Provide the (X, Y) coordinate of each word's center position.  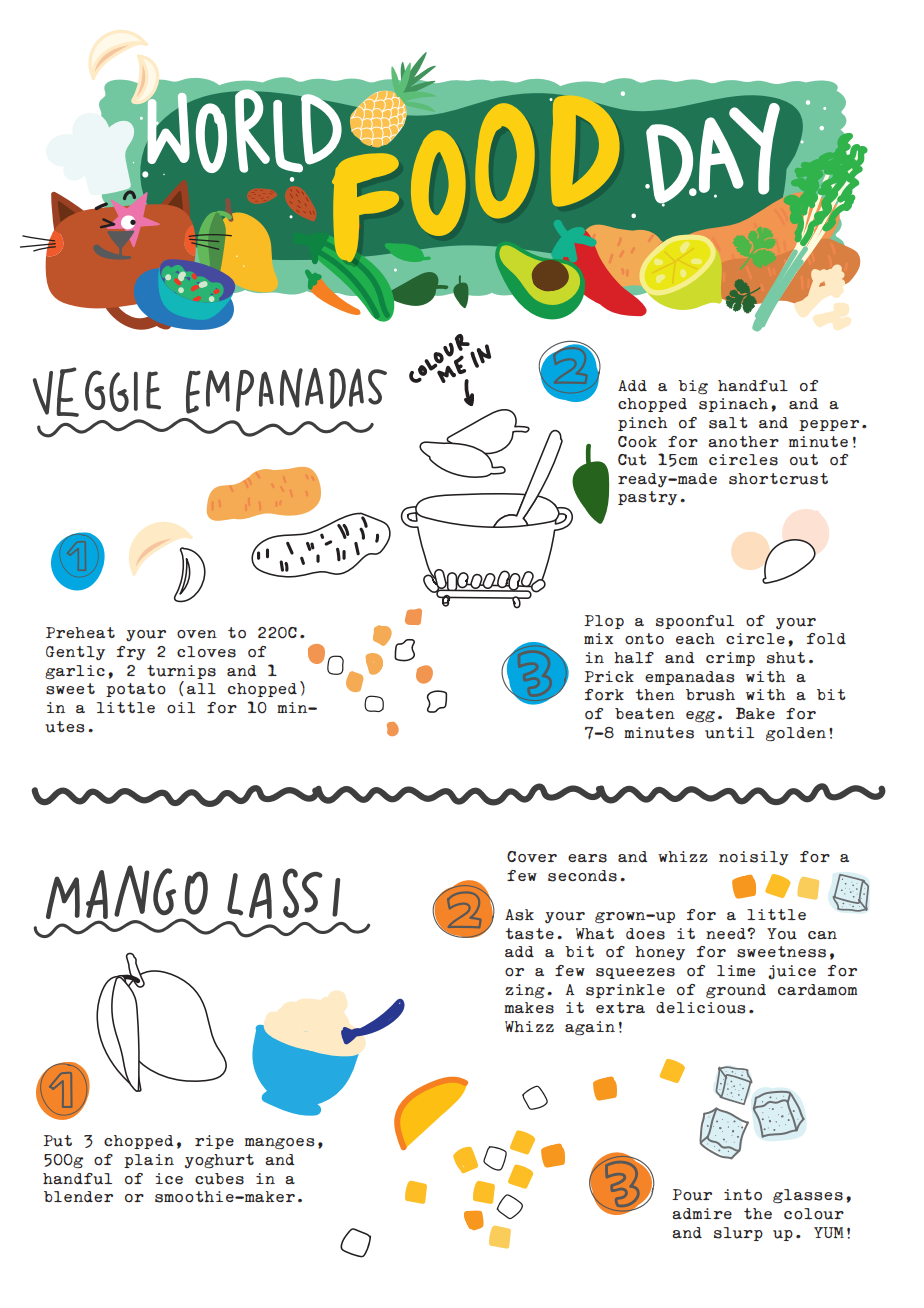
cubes (219, 1179)
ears (587, 858)
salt (728, 423)
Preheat (80, 632)
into (743, 1195)
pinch (642, 424)
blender (78, 1197)
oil (181, 708)
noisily (754, 858)
